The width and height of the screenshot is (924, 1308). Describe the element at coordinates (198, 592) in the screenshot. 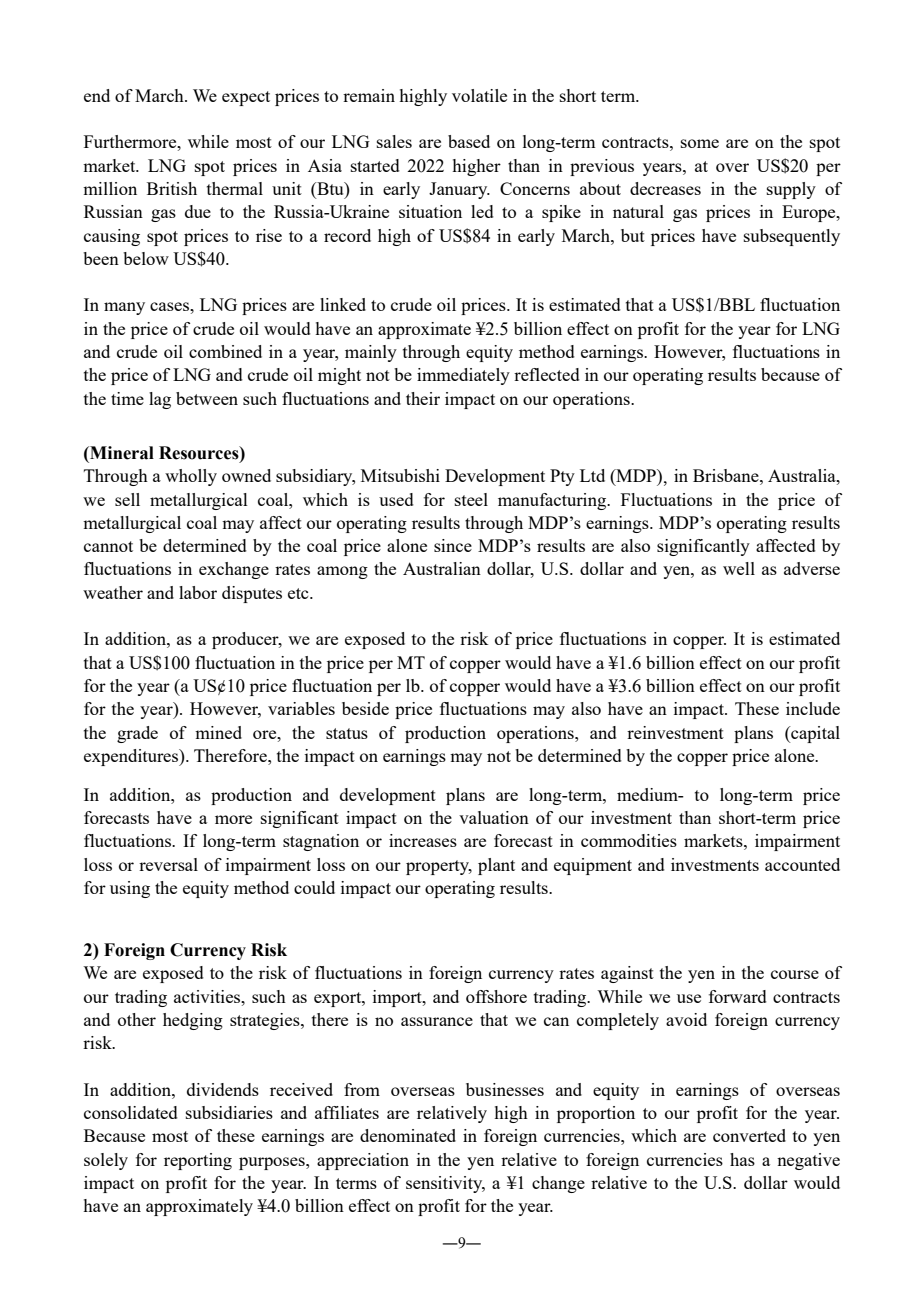

I see `labor` at that location.
